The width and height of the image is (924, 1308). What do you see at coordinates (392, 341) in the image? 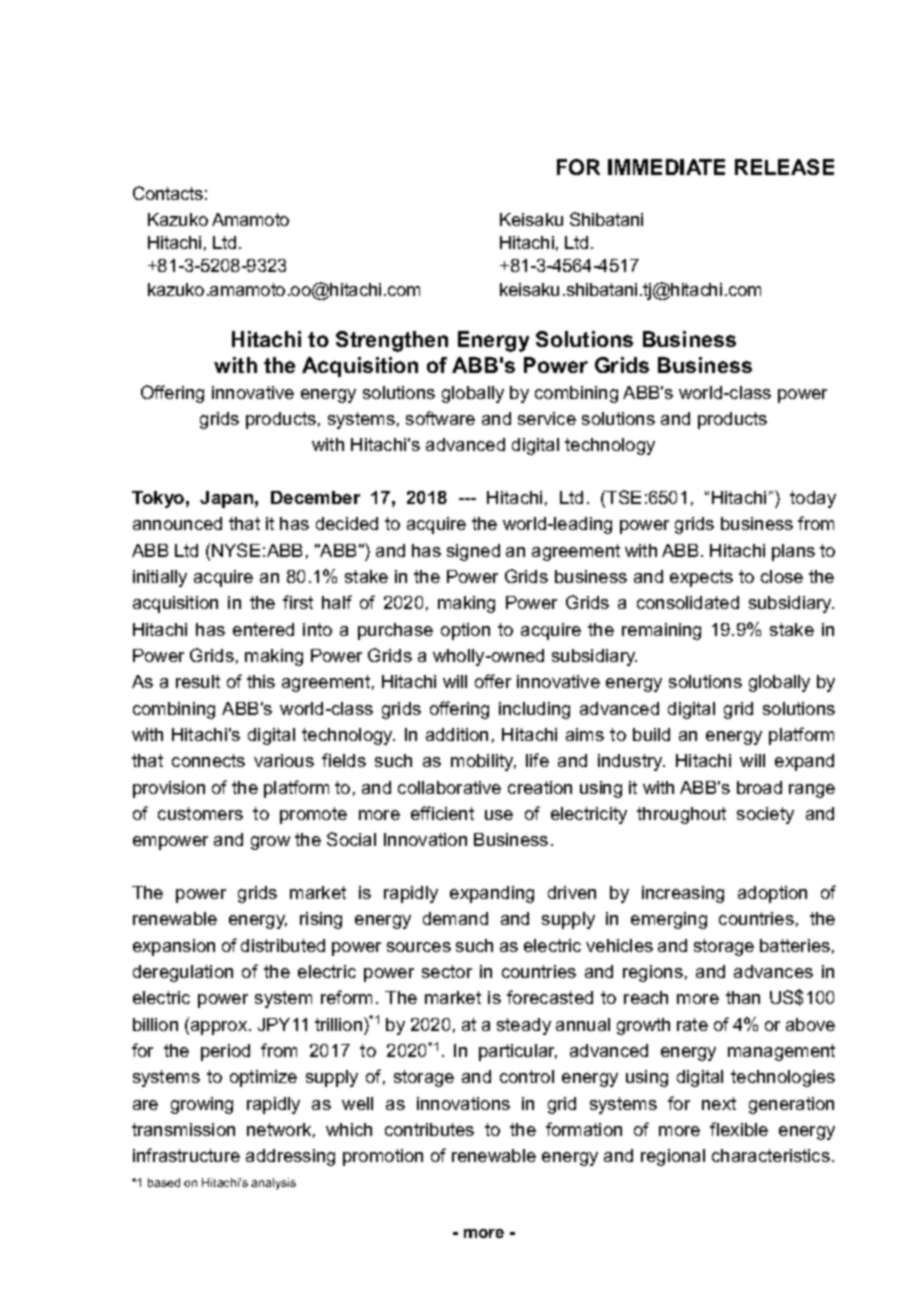
I see `Strengthen` at bounding box center [392, 341].
